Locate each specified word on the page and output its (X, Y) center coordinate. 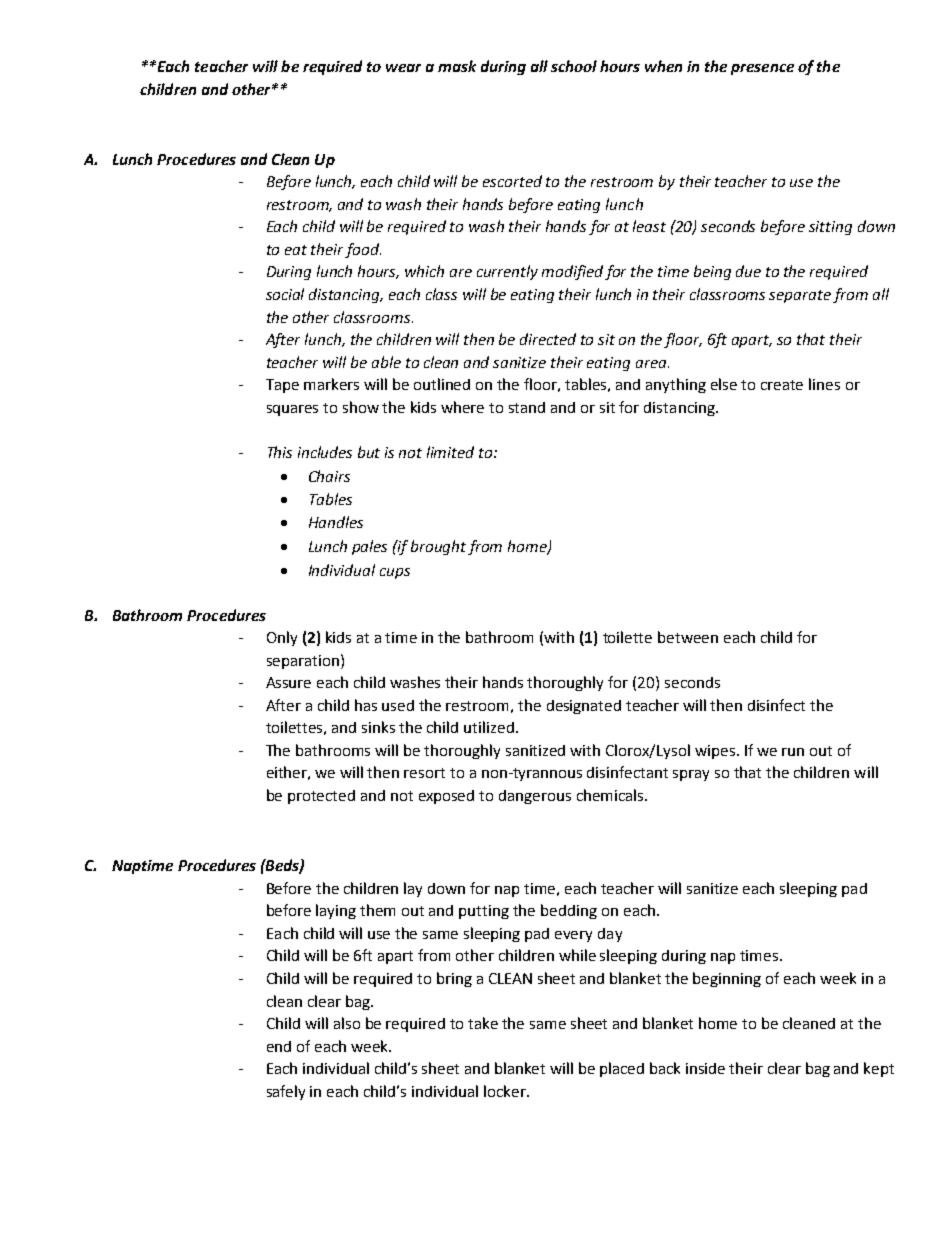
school (574, 66)
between (688, 637)
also (347, 1023)
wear (403, 68)
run (793, 752)
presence (762, 69)
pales (369, 547)
